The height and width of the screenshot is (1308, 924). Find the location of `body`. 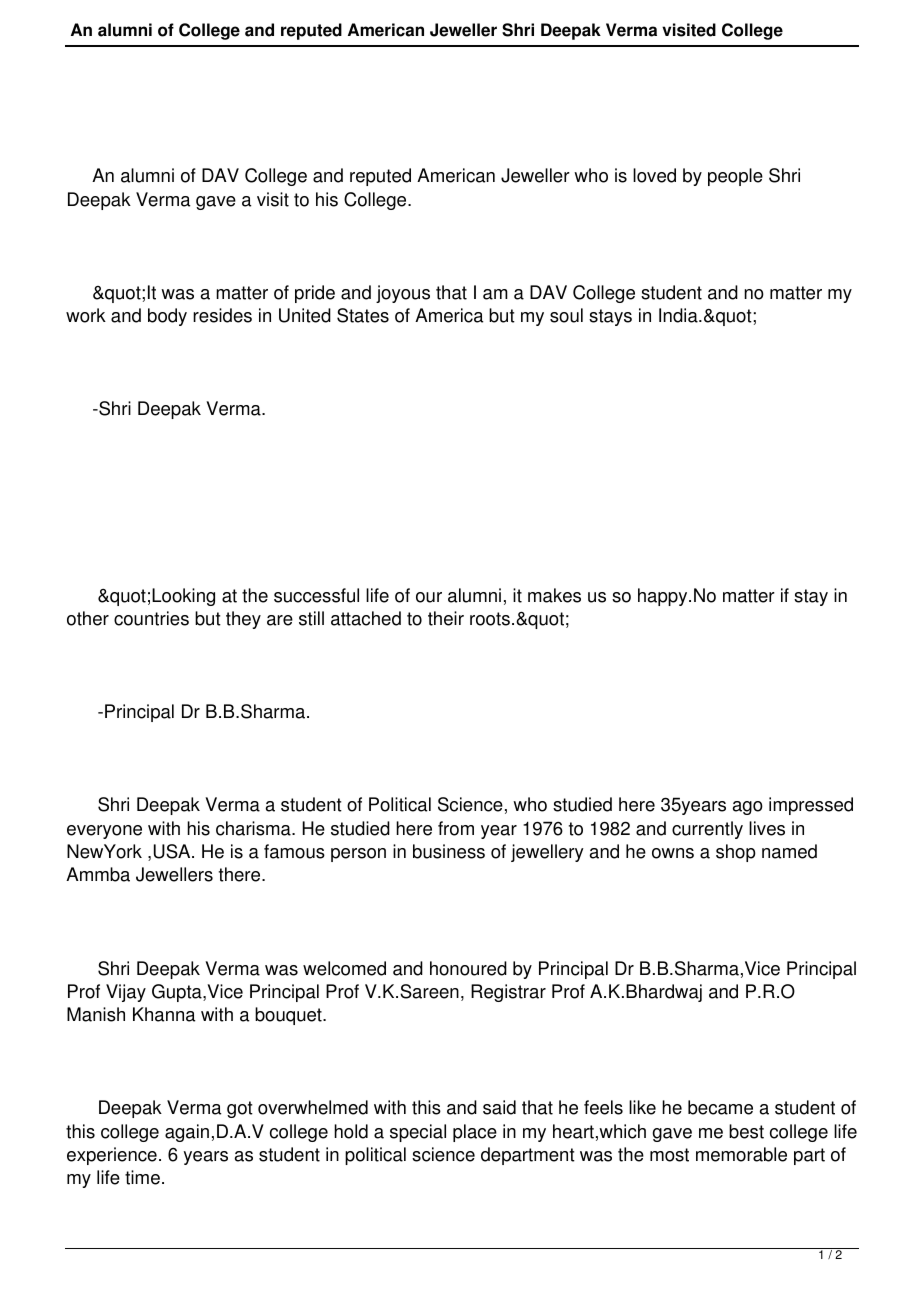

body is located at coordinates (167, 317).
